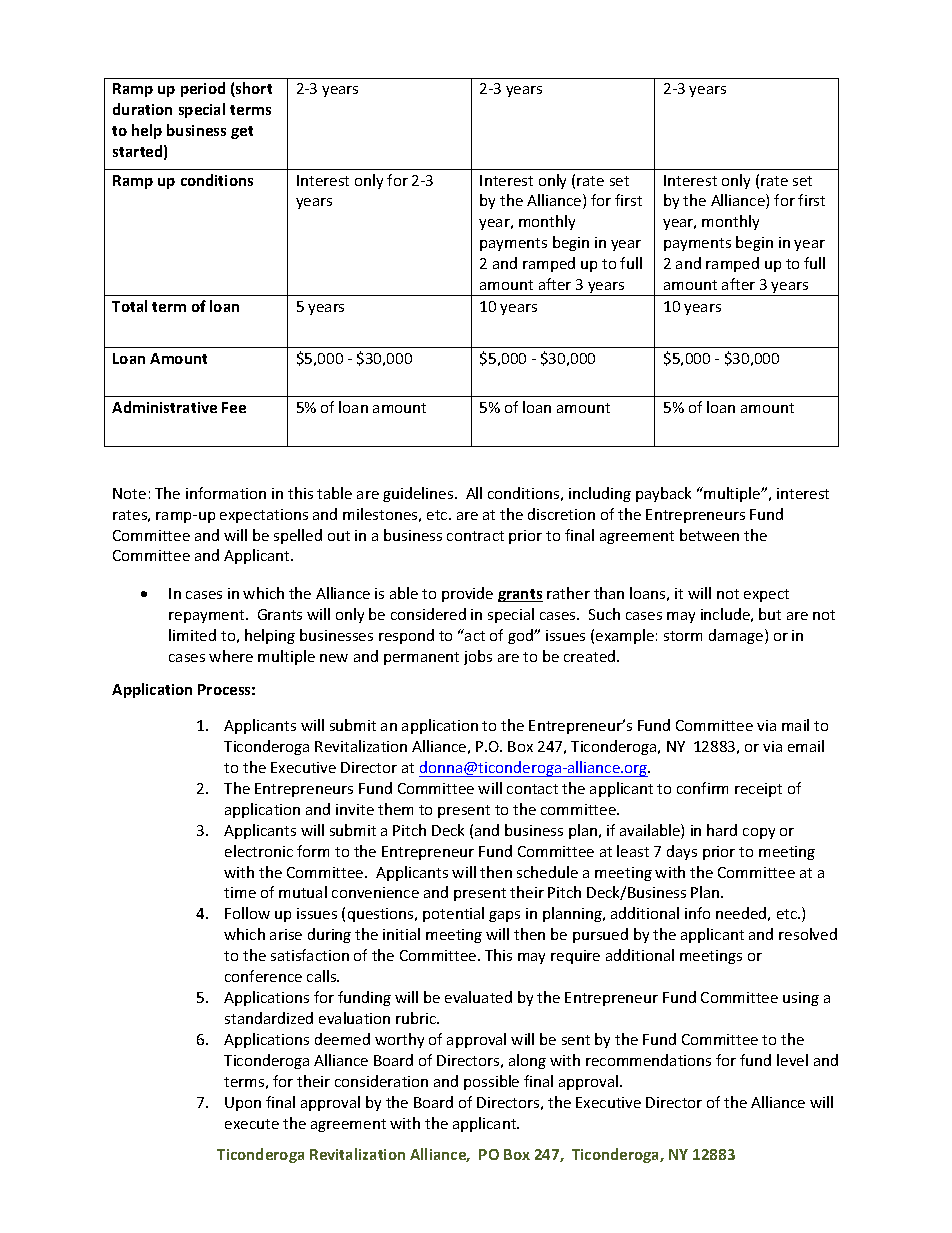 The image size is (952, 1233). What do you see at coordinates (242, 132) in the screenshot?
I see `get` at bounding box center [242, 132].
